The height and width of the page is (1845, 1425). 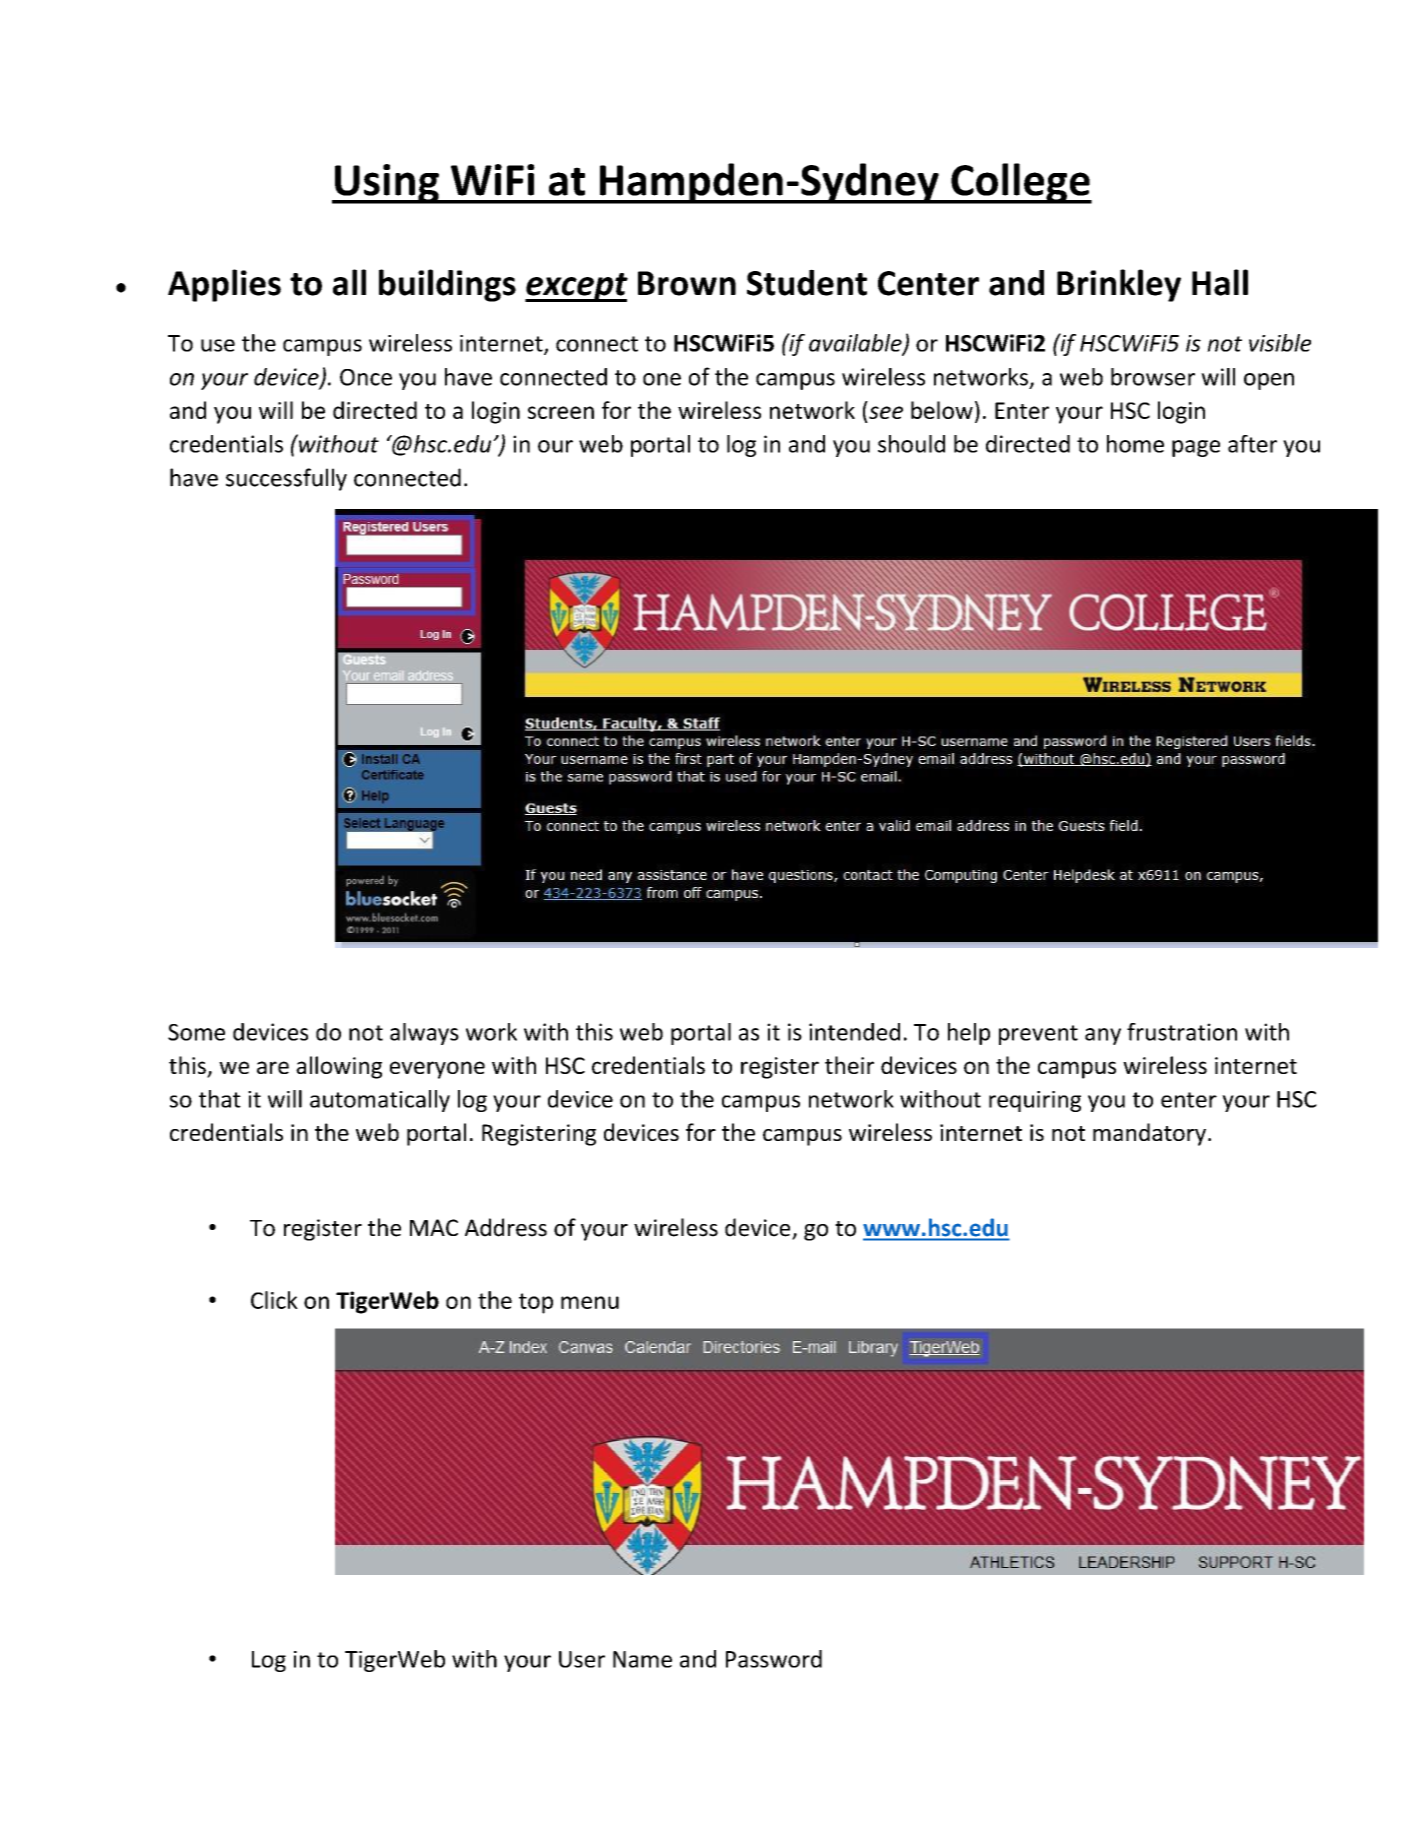 What do you see at coordinates (387, 184) in the page?
I see `Using` at bounding box center [387, 184].
